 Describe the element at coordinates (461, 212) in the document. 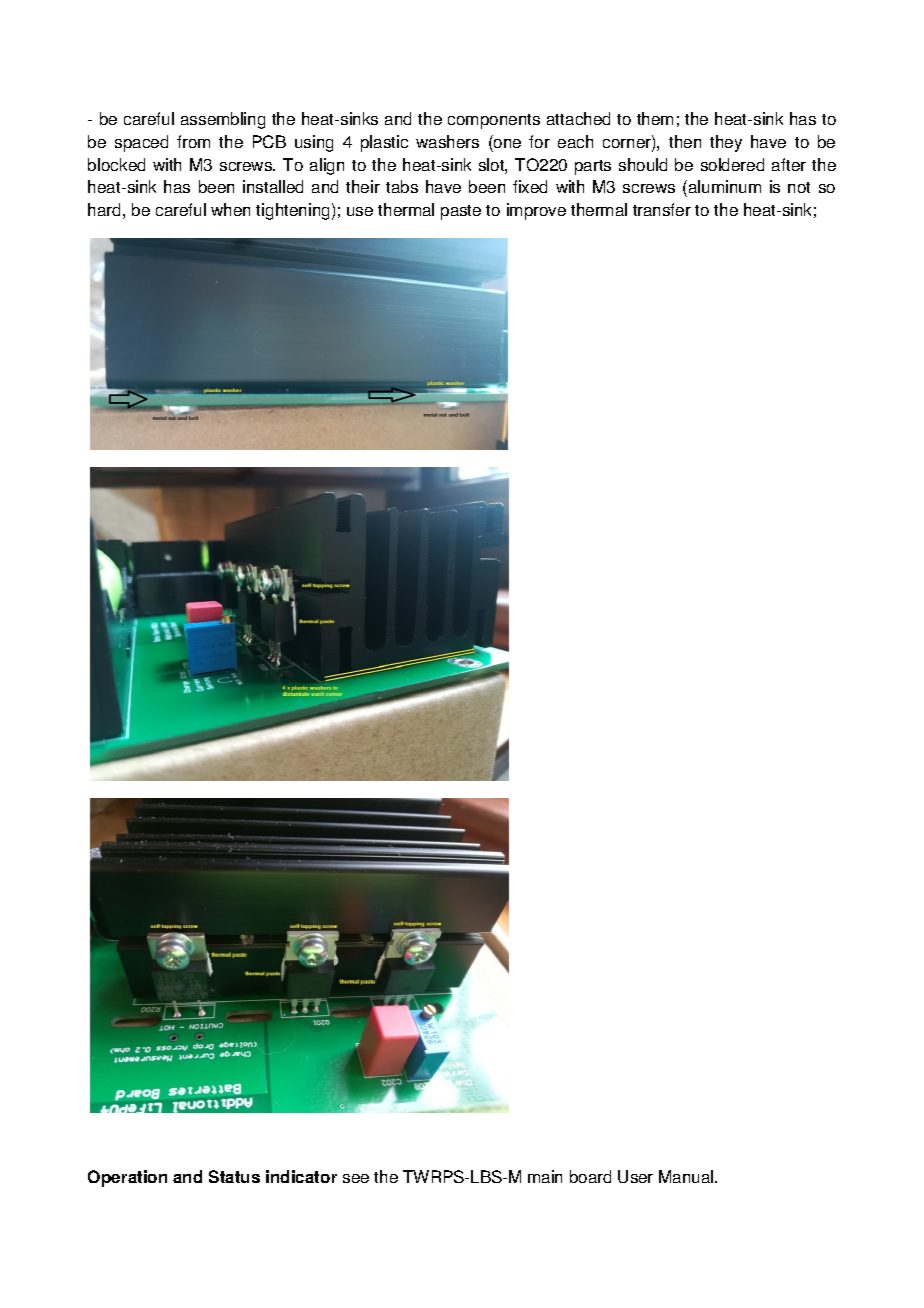

I see `paste` at that location.
